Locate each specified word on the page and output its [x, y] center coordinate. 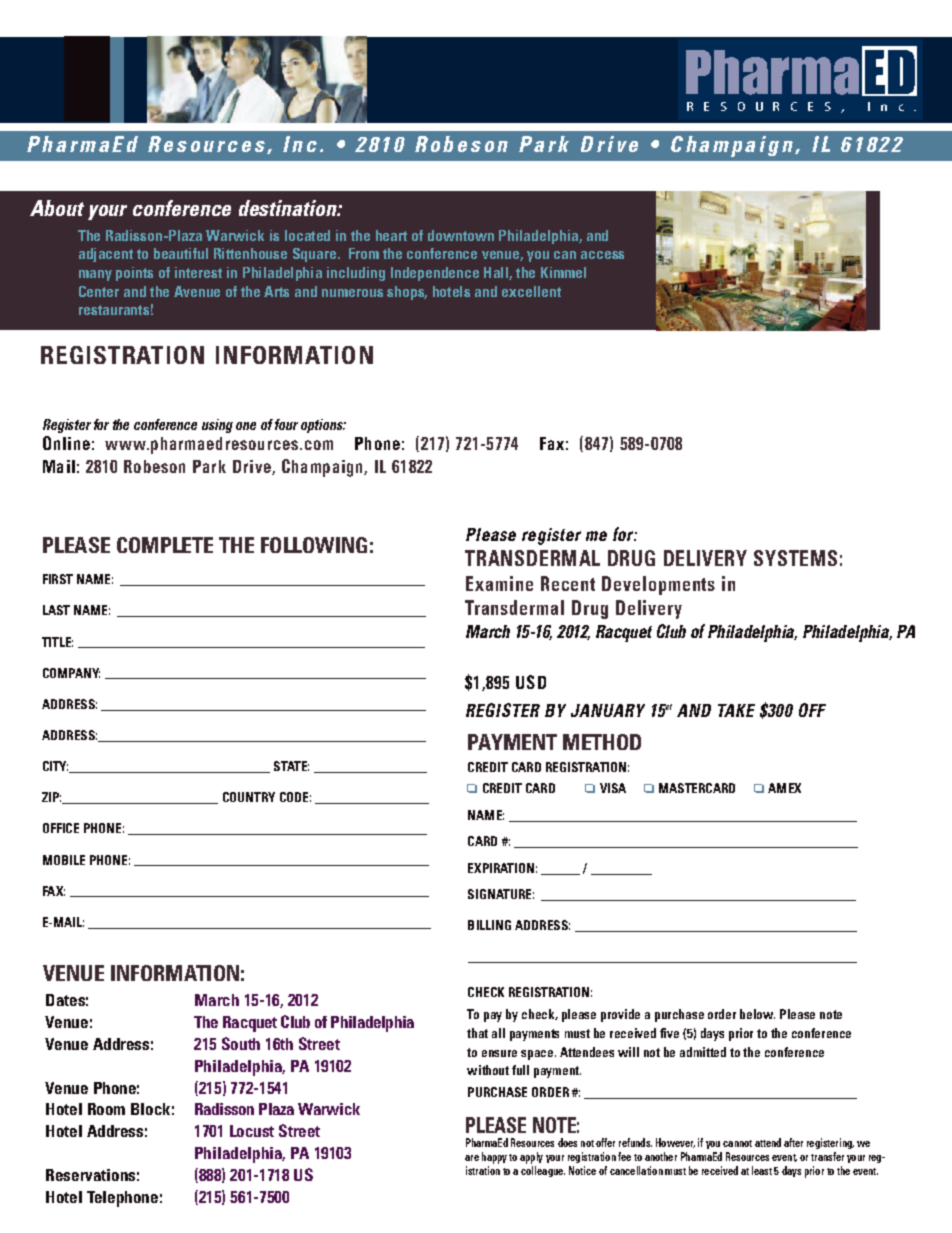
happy [494, 1158]
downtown [461, 235]
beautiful [181, 253]
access [602, 255]
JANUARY [608, 710]
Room [106, 1109]
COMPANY [71, 673]
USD [531, 682]
